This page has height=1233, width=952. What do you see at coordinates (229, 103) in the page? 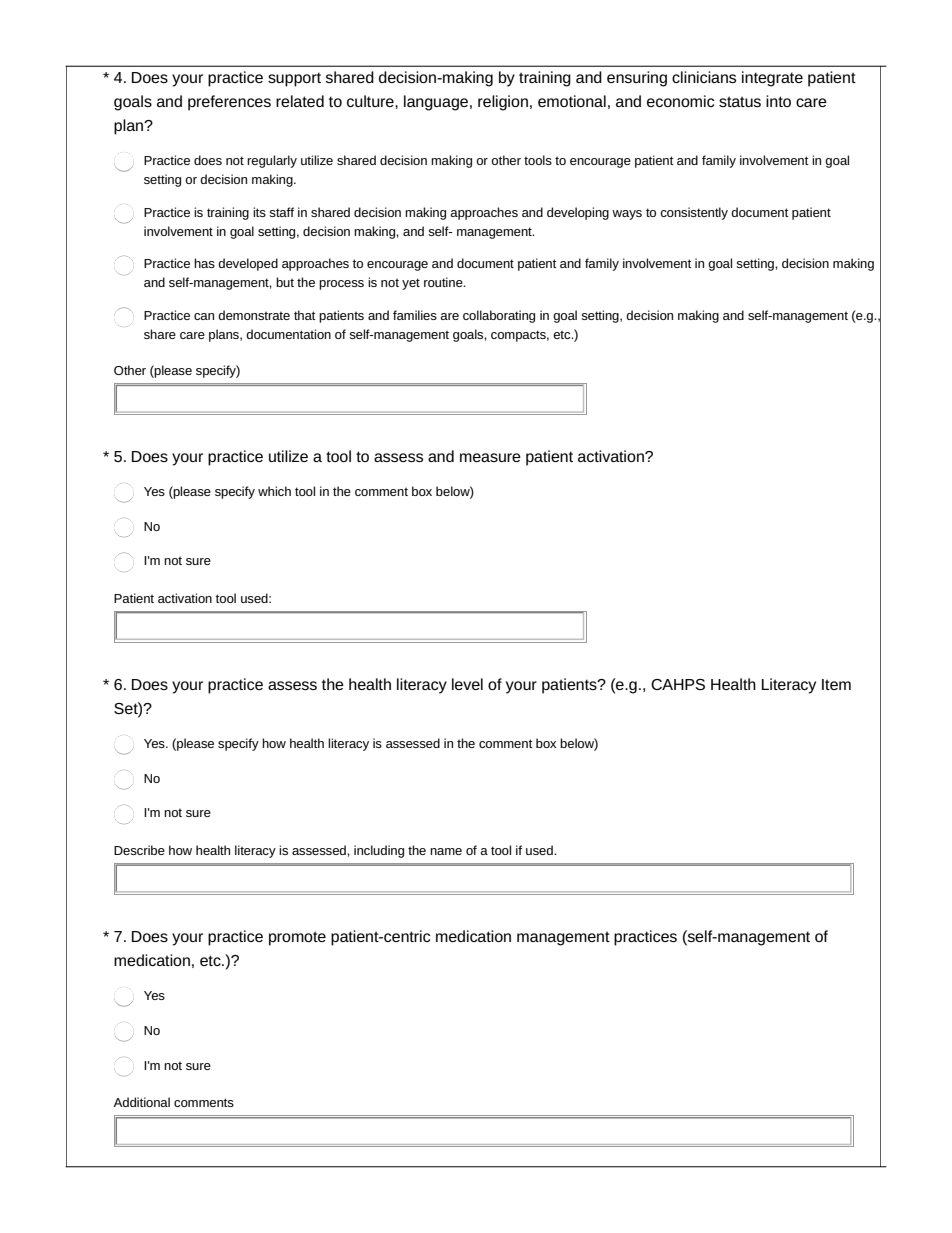
I see `preferences` at bounding box center [229, 103].
